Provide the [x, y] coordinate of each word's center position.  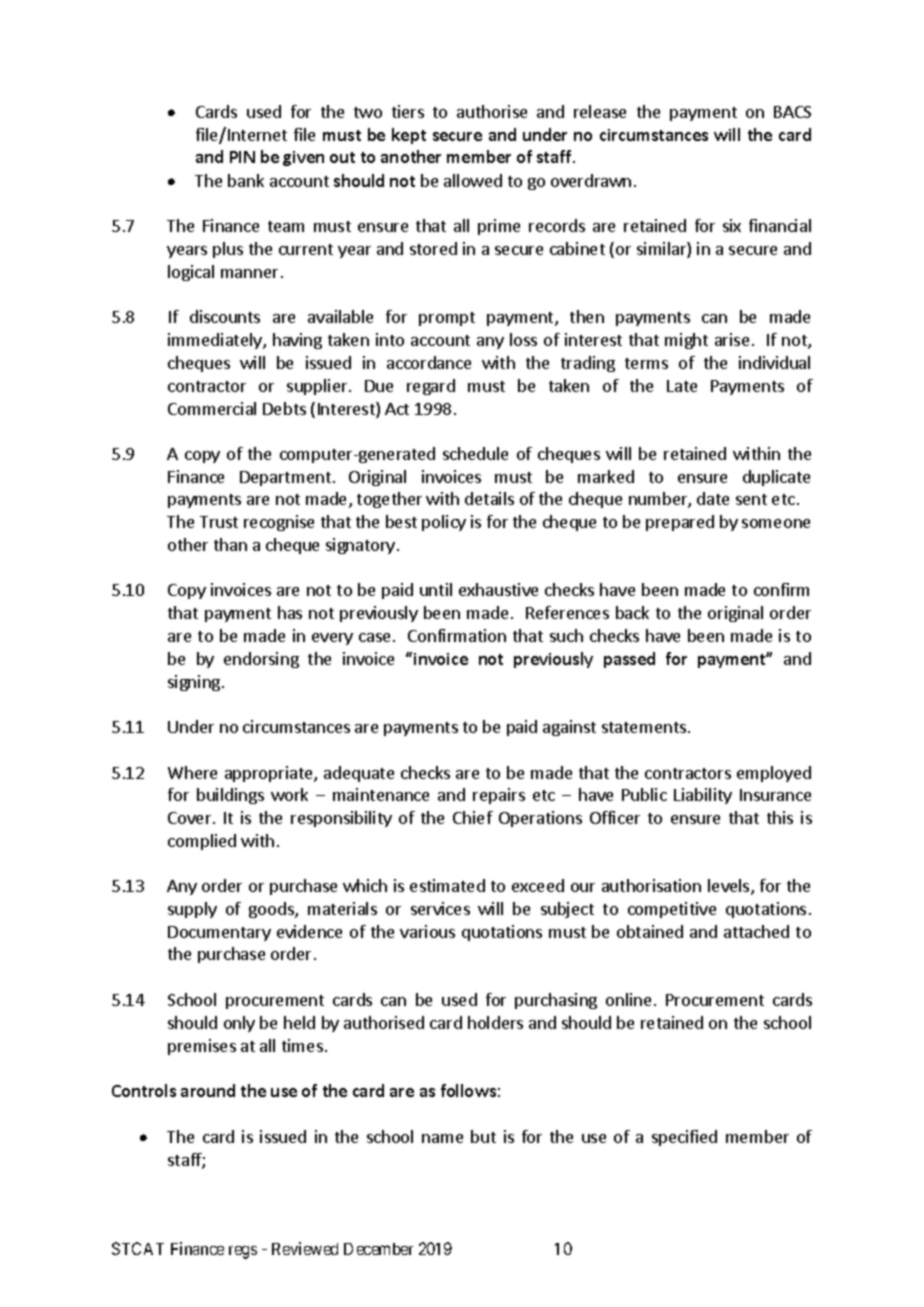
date [713, 498]
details [489, 498]
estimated [447, 885]
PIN [242, 157]
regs [243, 1252]
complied [202, 842]
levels [730, 887]
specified [684, 1138]
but [483, 1136]
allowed [473, 180]
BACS [792, 112]
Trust [219, 522]
